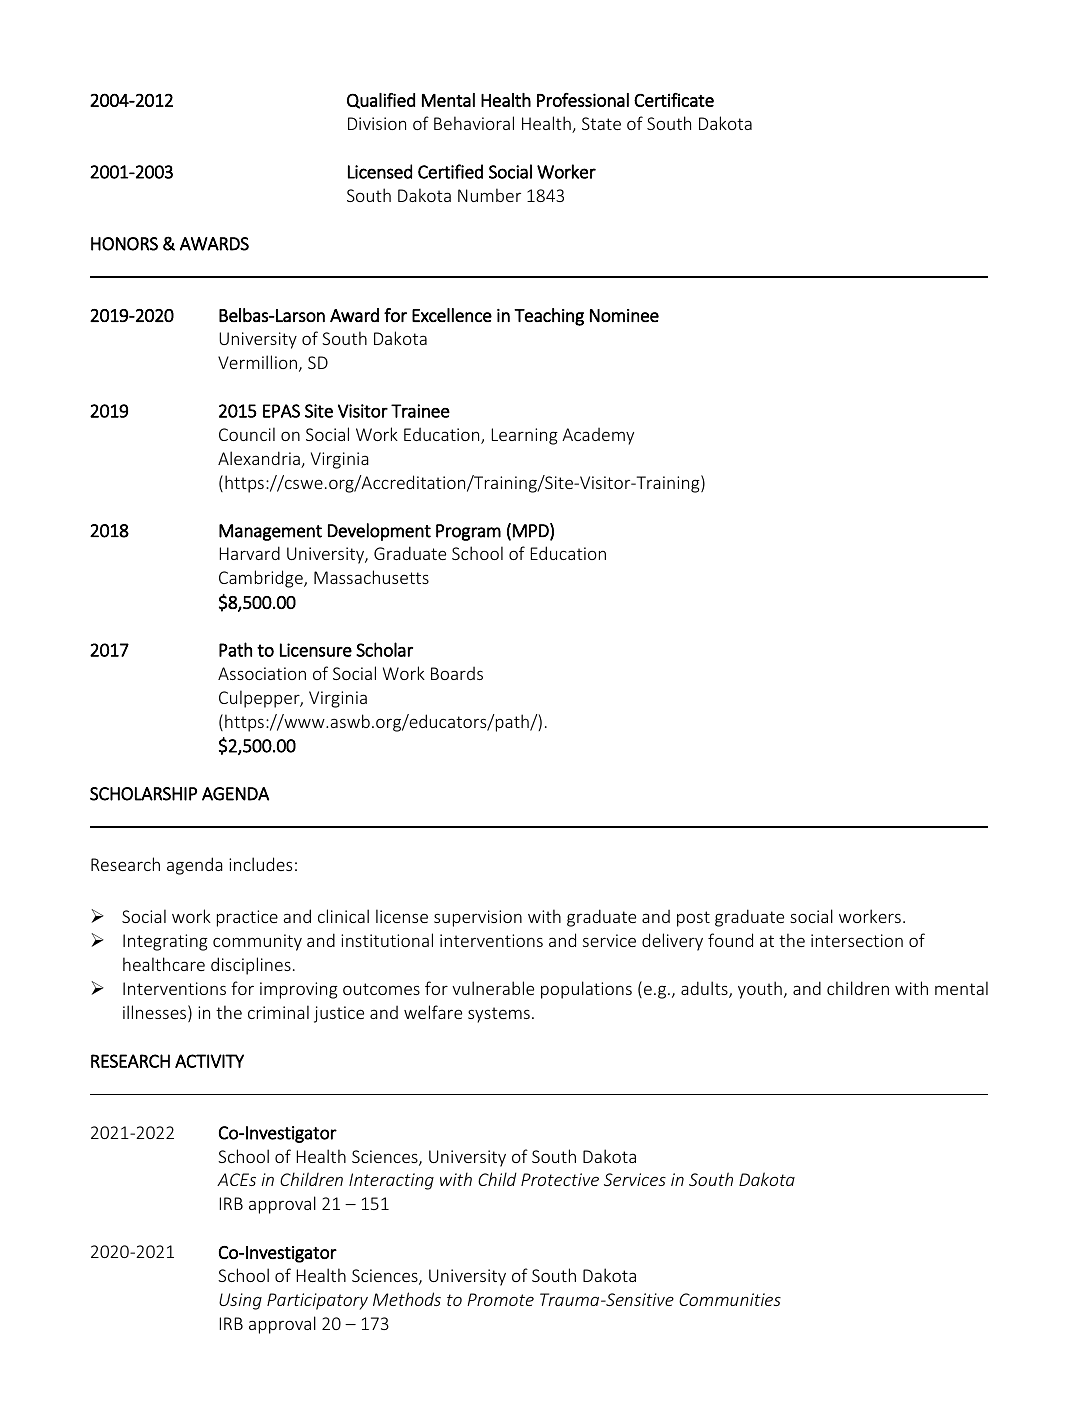 This page has height=1410, width=1090. What do you see at coordinates (500, 1299) in the page?
I see `Promote` at bounding box center [500, 1299].
